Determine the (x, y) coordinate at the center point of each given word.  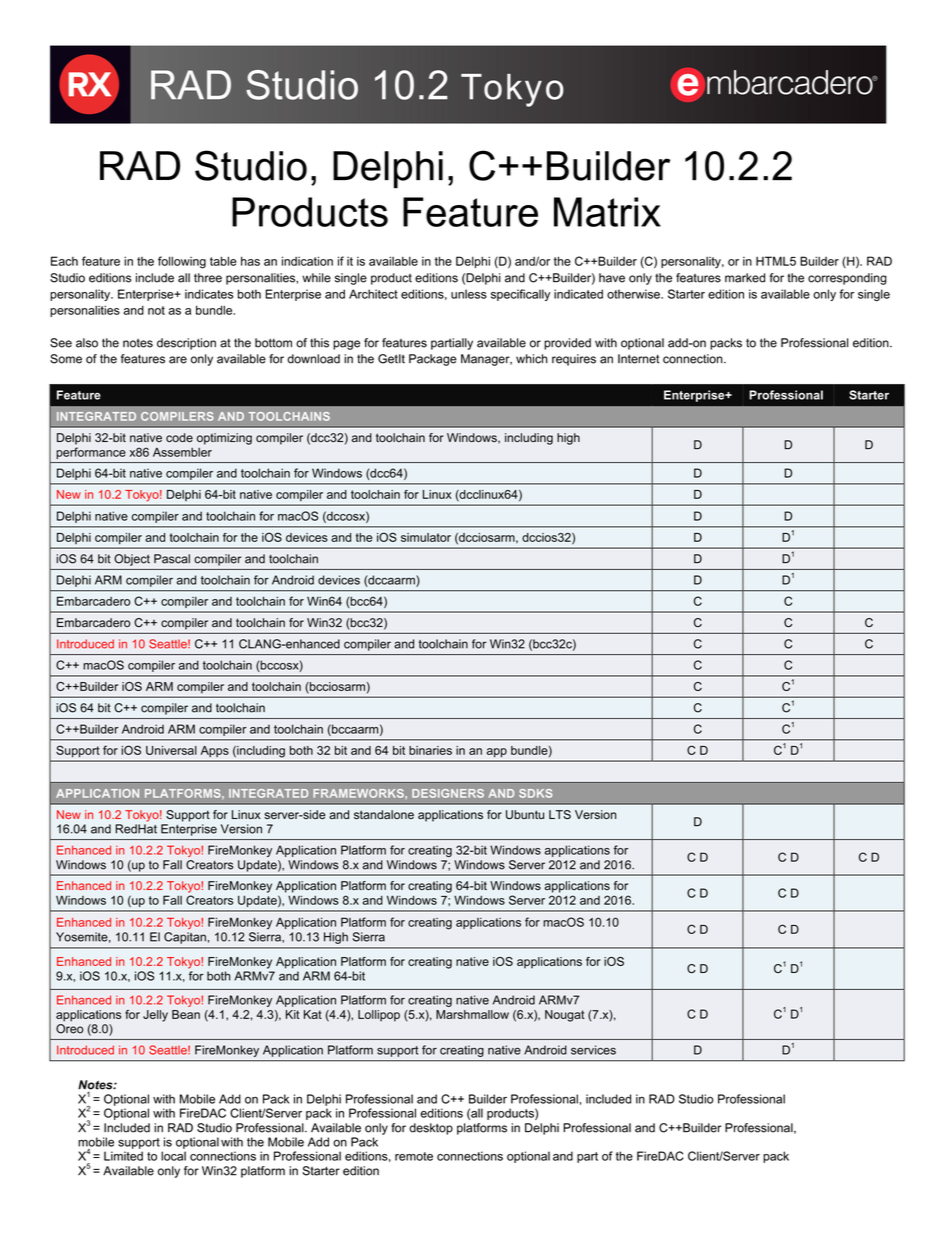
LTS (560, 814)
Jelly (155, 1016)
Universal (171, 750)
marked (745, 278)
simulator (426, 537)
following (182, 262)
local (173, 1156)
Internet (639, 359)
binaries (430, 750)
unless (469, 294)
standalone (384, 815)
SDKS (535, 793)
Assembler (182, 452)
